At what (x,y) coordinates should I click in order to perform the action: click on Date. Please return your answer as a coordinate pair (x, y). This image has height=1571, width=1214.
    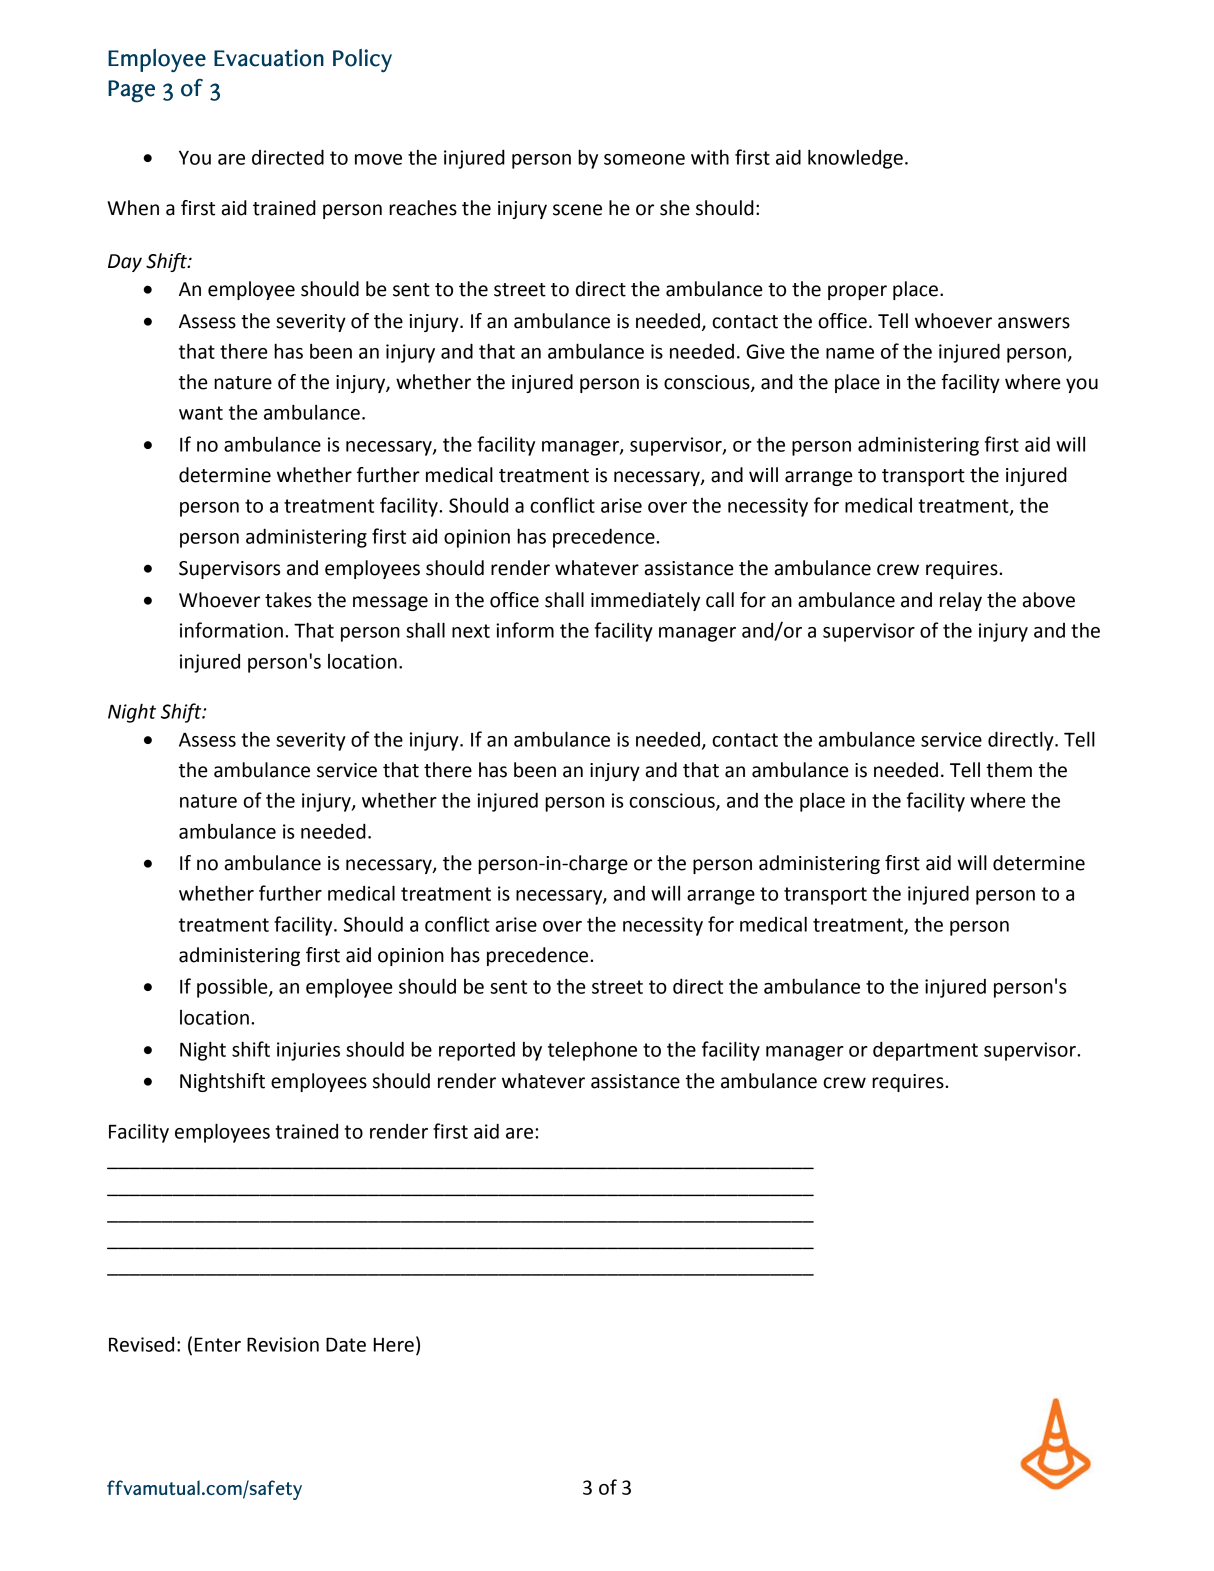
    Looking at the image, I should click on (346, 1344).
